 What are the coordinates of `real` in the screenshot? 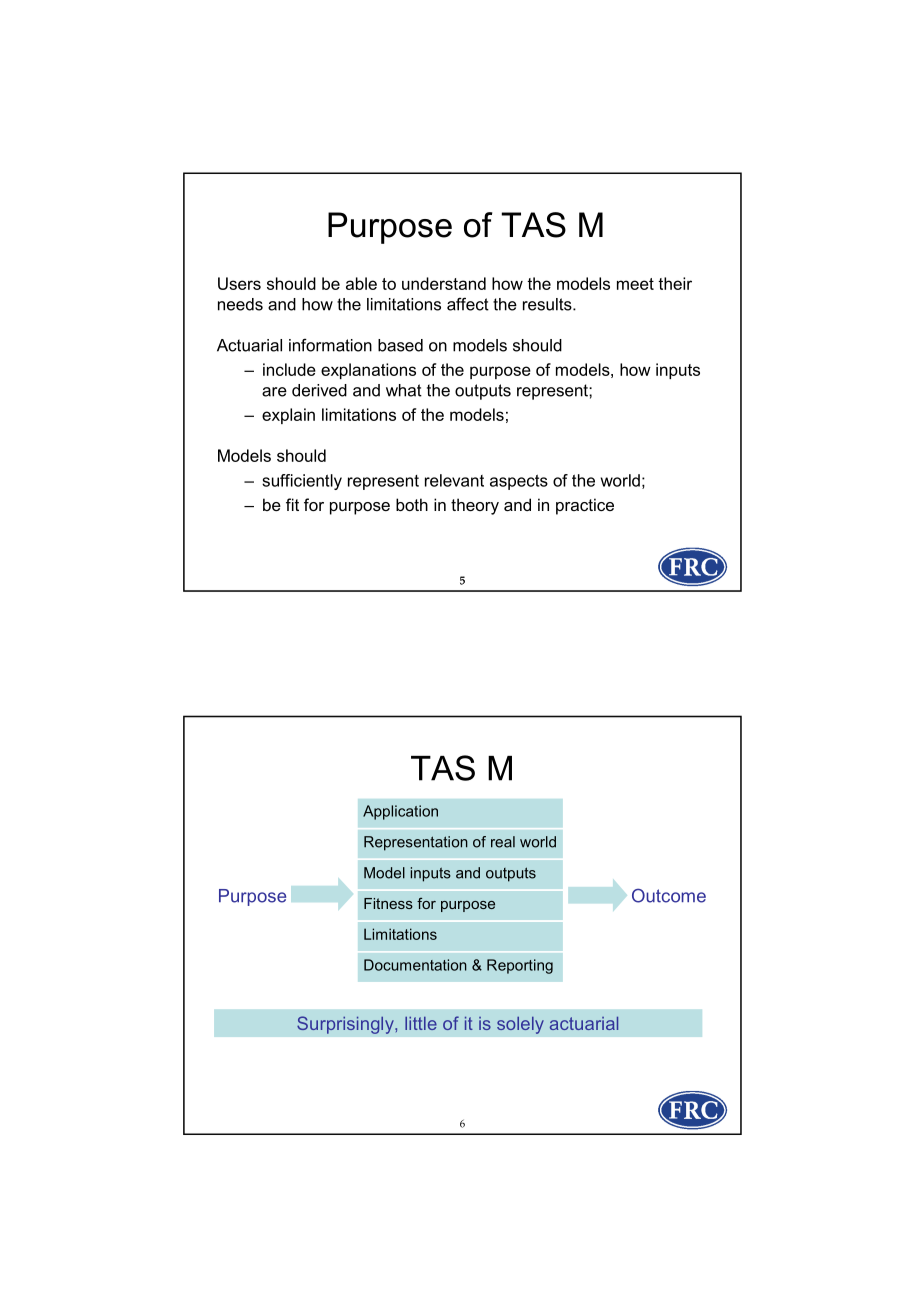 It's located at (503, 842).
